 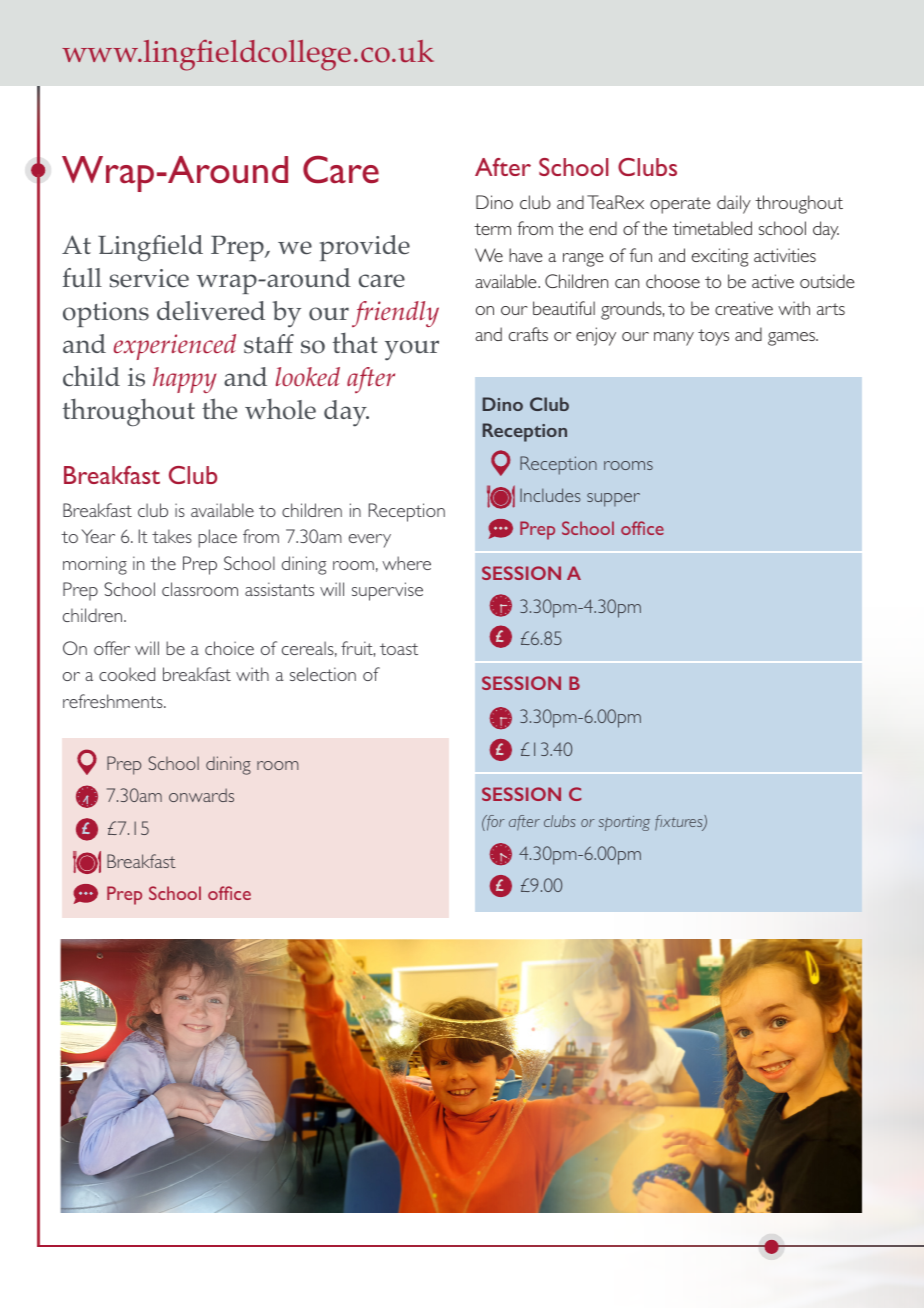 What do you see at coordinates (734, 204) in the document?
I see `daily` at bounding box center [734, 204].
